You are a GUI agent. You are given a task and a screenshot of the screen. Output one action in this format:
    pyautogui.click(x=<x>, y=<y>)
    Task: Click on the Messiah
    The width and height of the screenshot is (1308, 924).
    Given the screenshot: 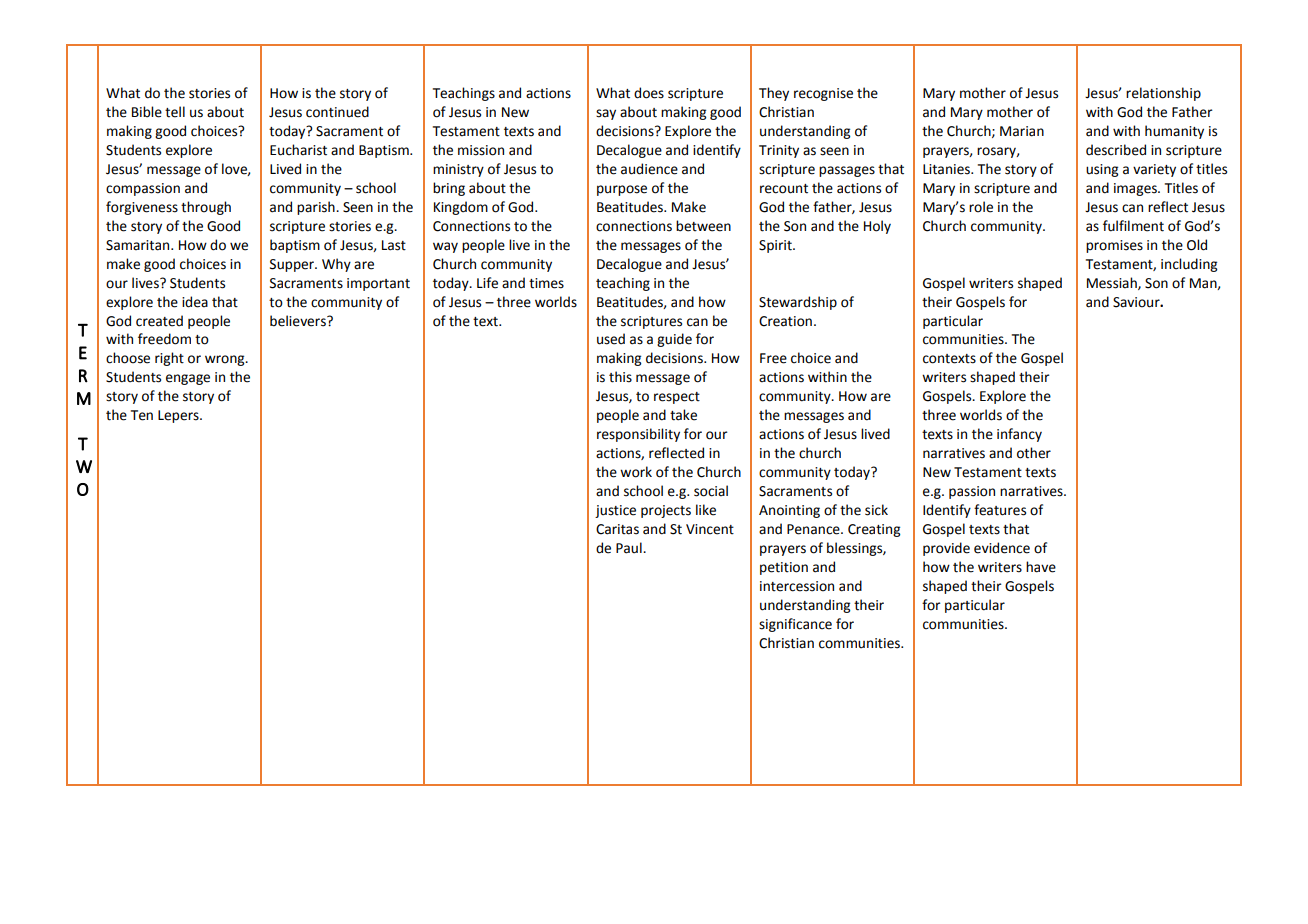 What is the action you would take?
    pyautogui.click(x=1113, y=283)
